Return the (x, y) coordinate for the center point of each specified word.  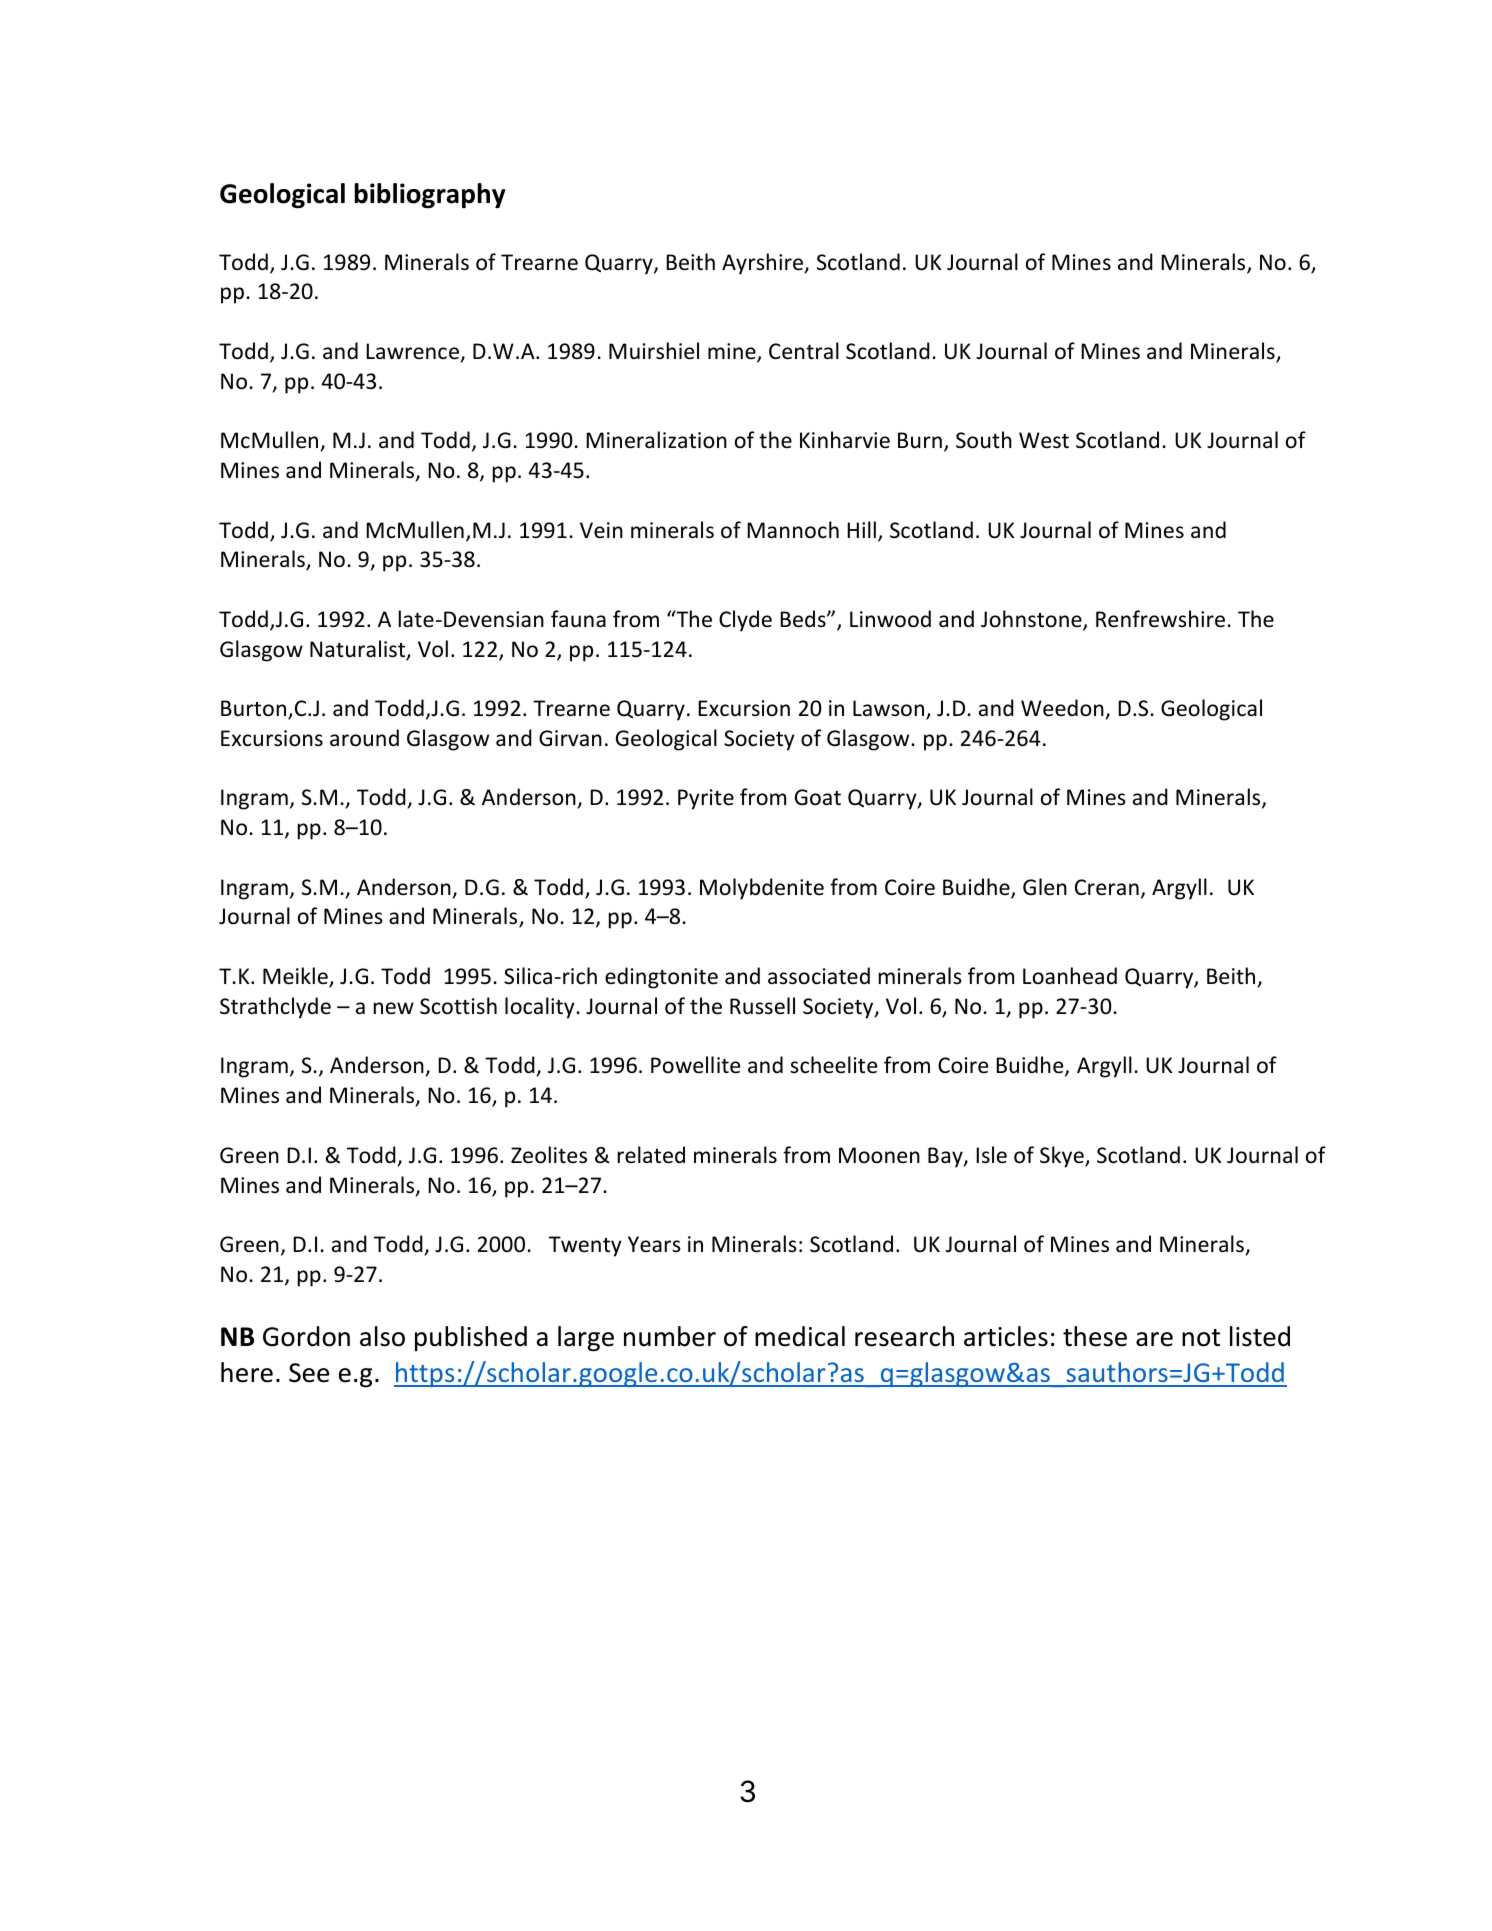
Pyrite (706, 799)
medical (800, 1336)
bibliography (429, 196)
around (364, 738)
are (1154, 1339)
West (1044, 440)
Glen (1045, 887)
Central (804, 351)
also (382, 1336)
